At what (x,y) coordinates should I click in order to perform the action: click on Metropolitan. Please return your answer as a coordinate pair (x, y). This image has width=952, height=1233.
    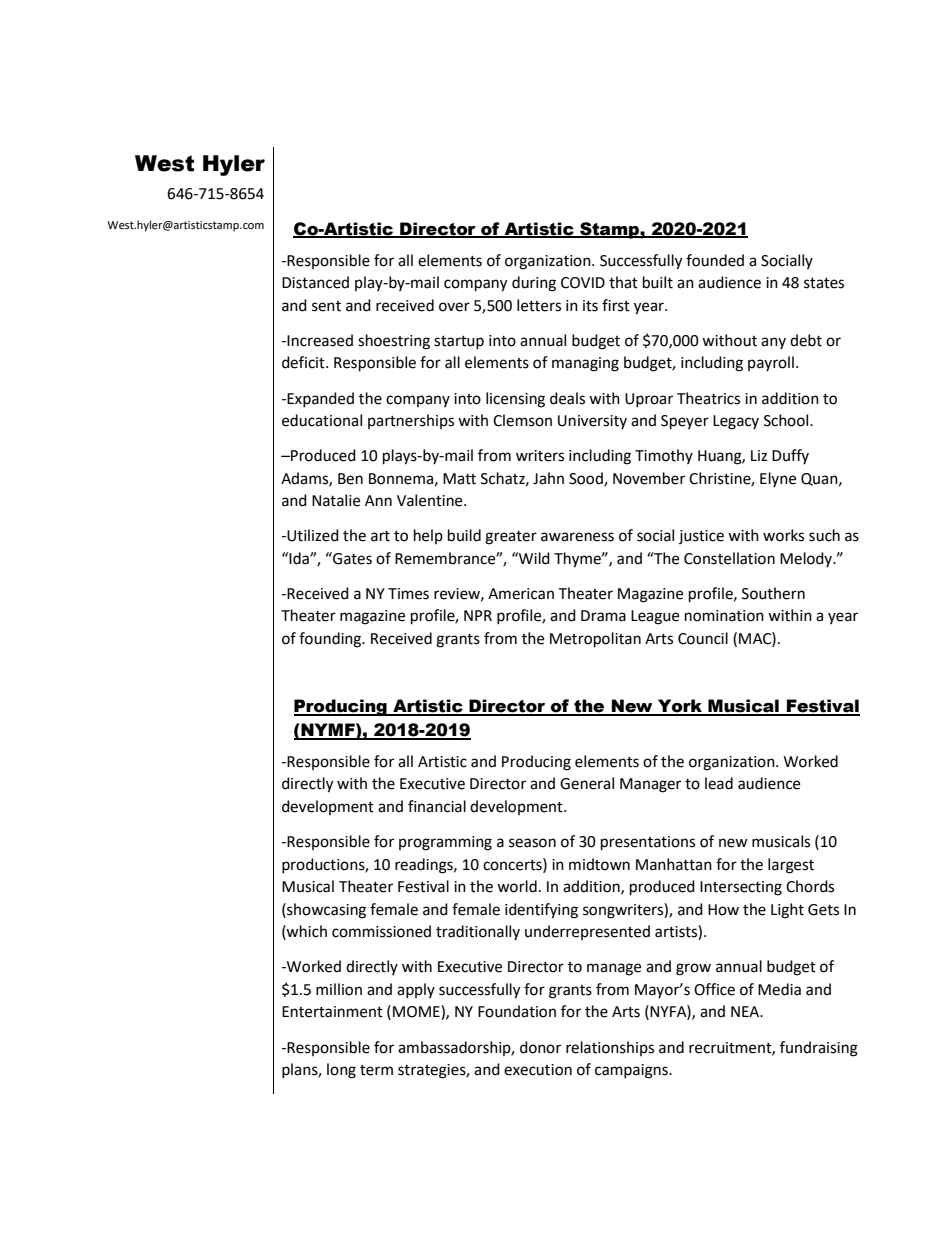
    Looking at the image, I should click on (595, 640).
